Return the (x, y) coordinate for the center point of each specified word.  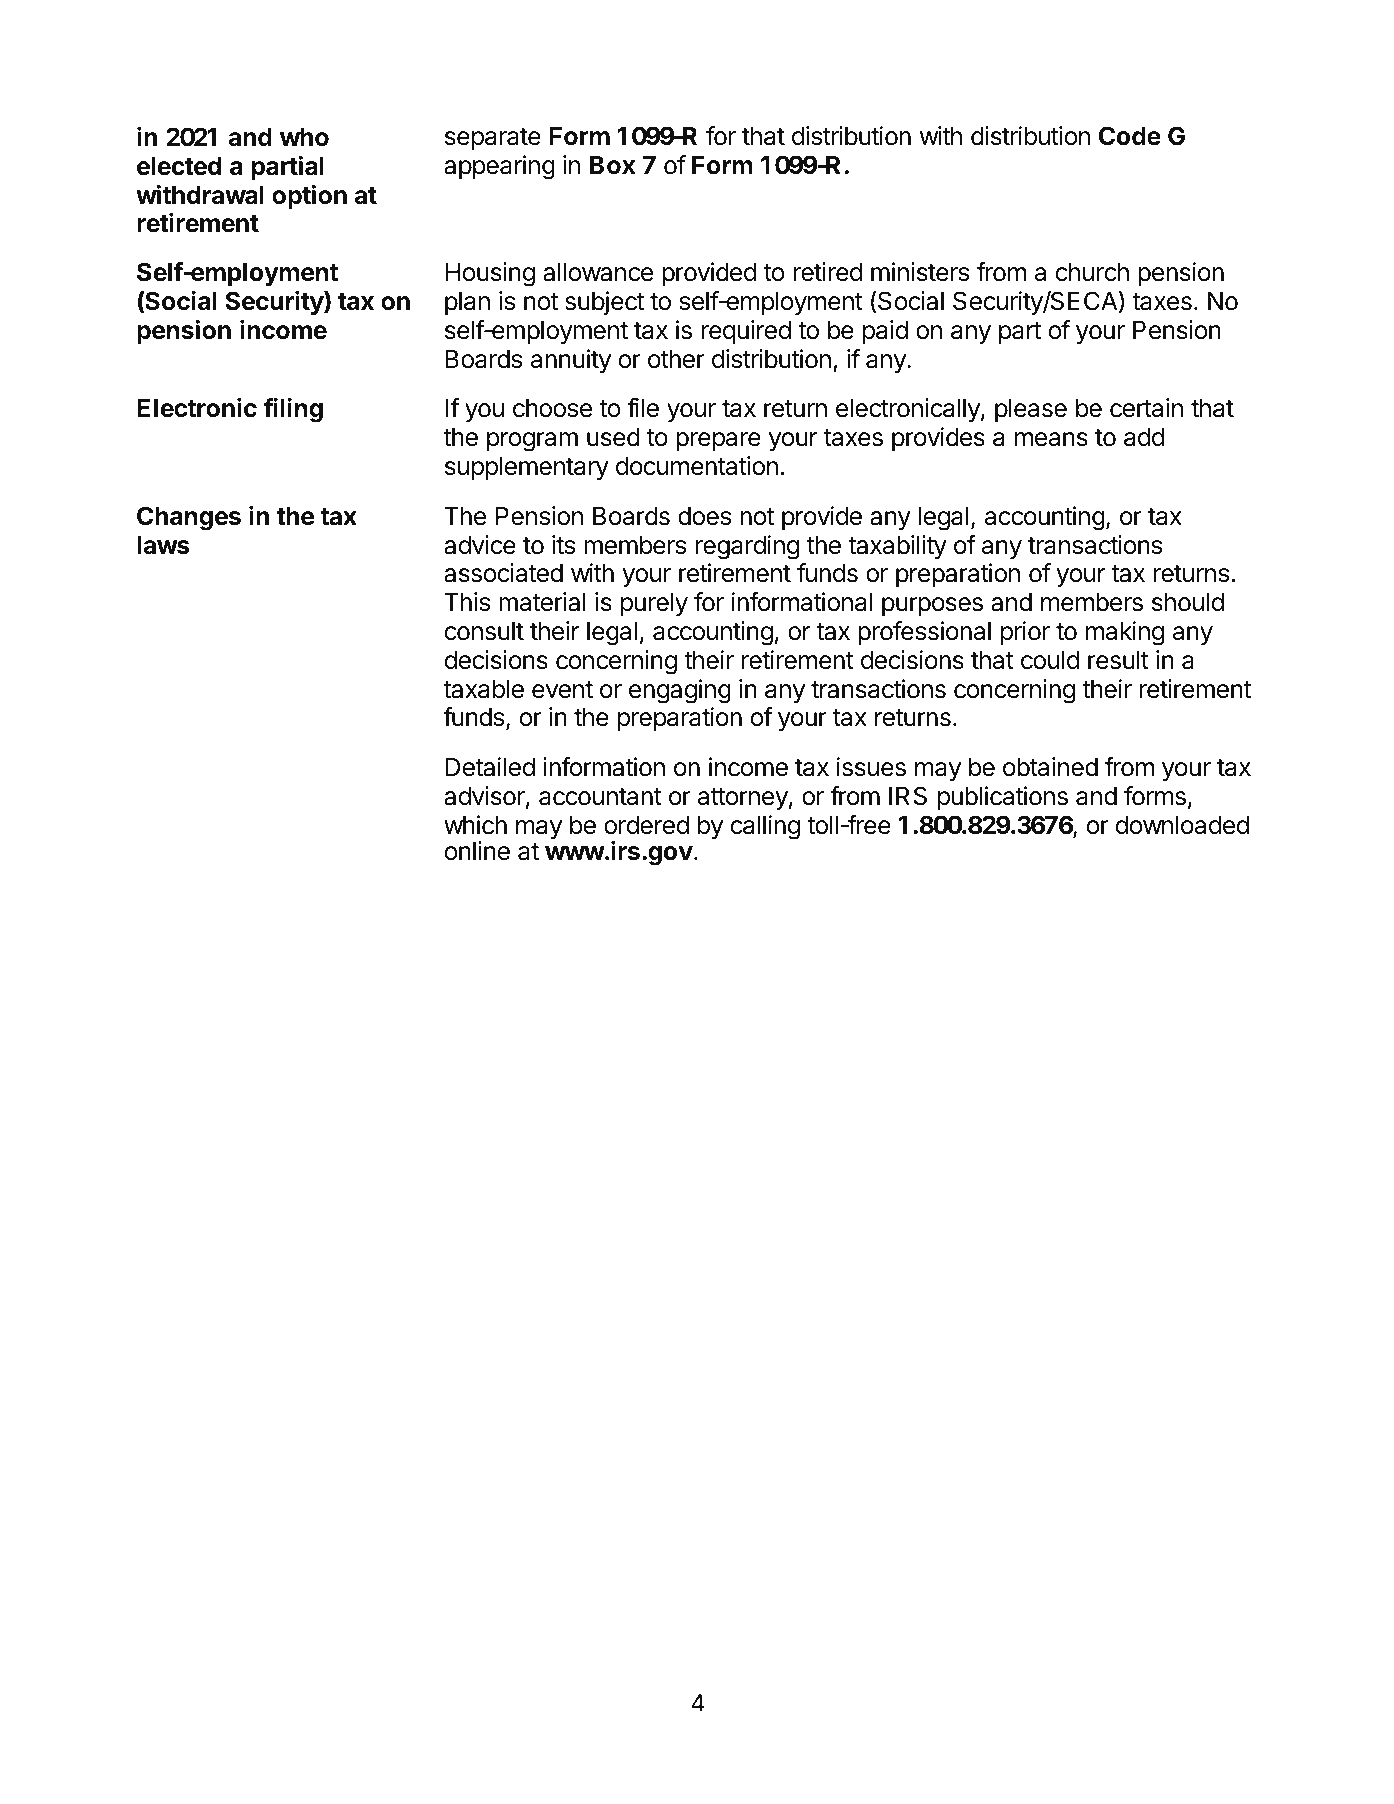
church (1092, 272)
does (704, 516)
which (475, 825)
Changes (189, 518)
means (1051, 439)
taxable (483, 689)
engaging (680, 691)
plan (467, 303)
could (1050, 660)
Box (612, 165)
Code (1130, 136)
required (746, 332)
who (304, 137)
